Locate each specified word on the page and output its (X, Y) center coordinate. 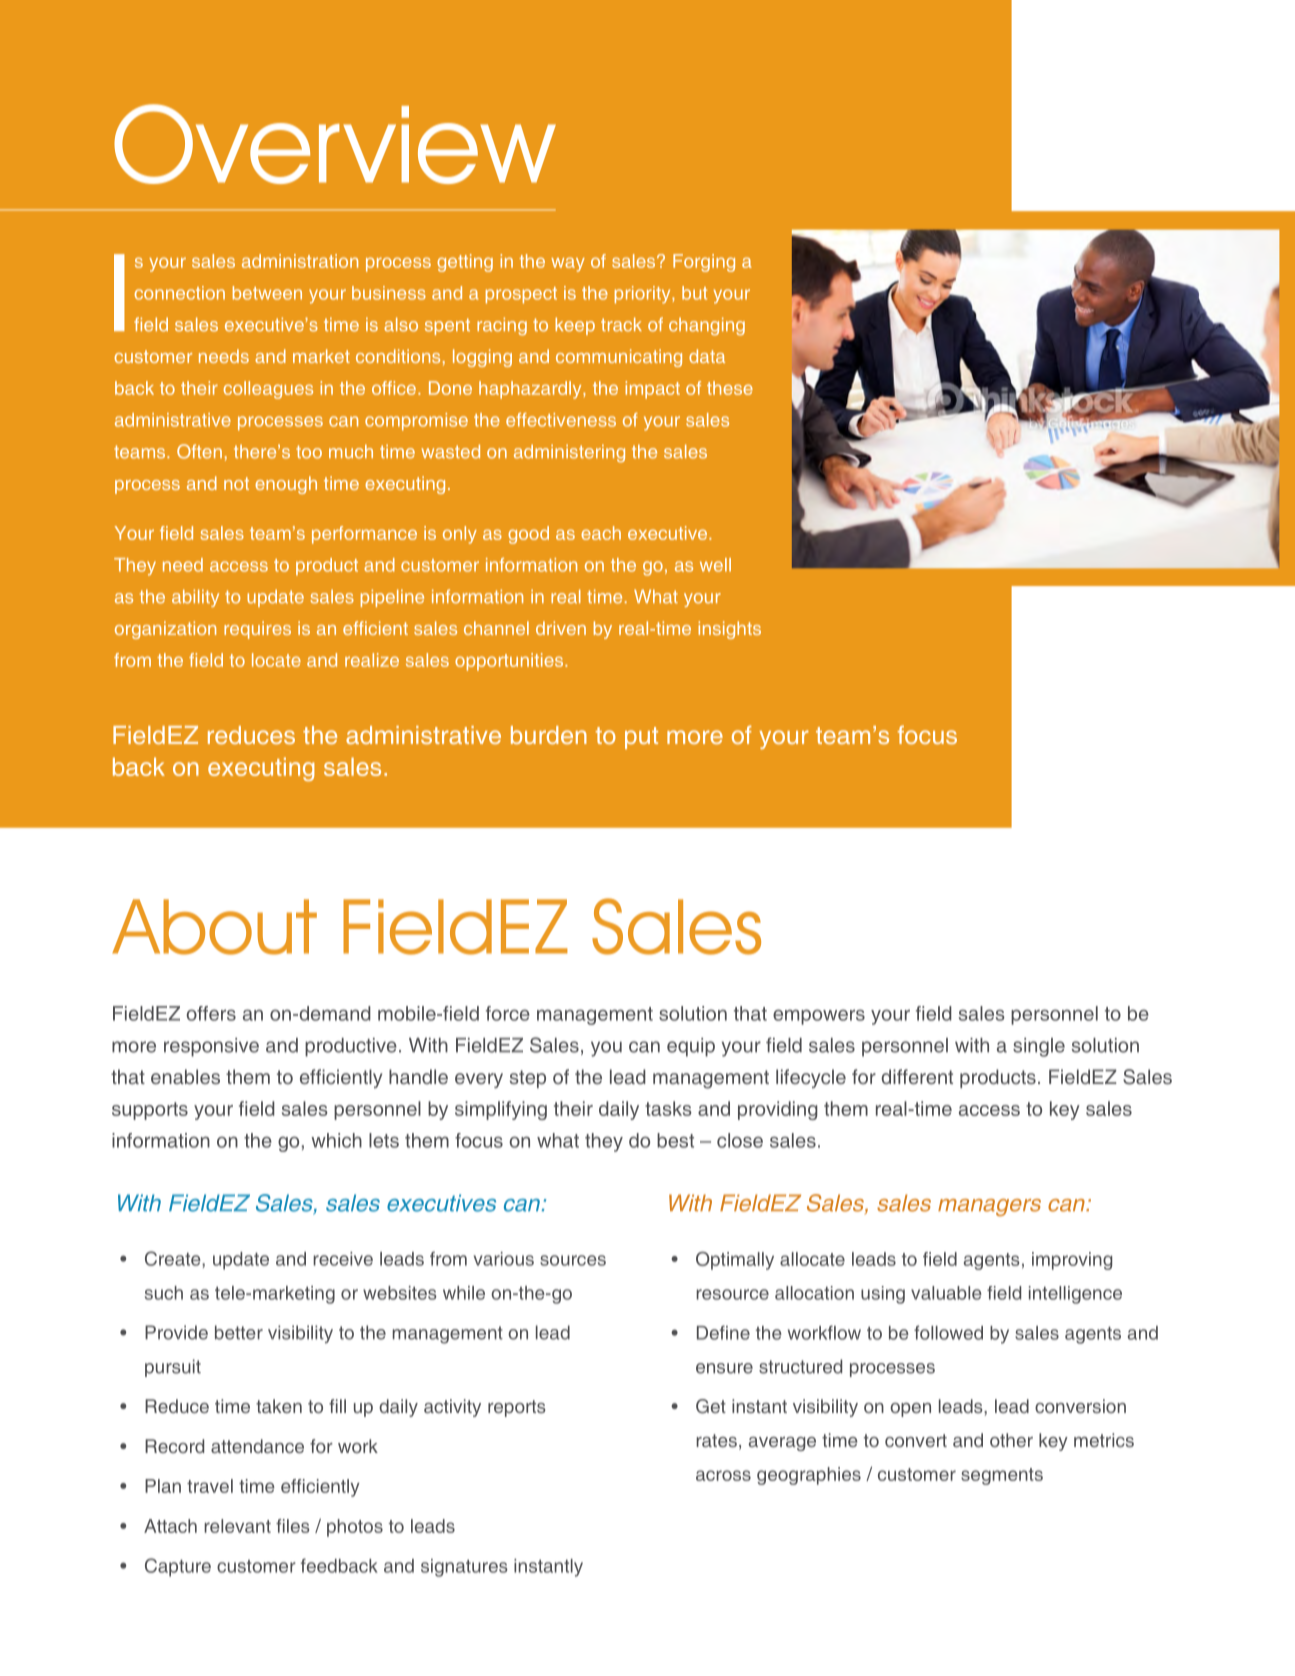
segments (1002, 1476)
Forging (704, 263)
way (568, 264)
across (723, 1475)
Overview (335, 144)
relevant (237, 1526)
